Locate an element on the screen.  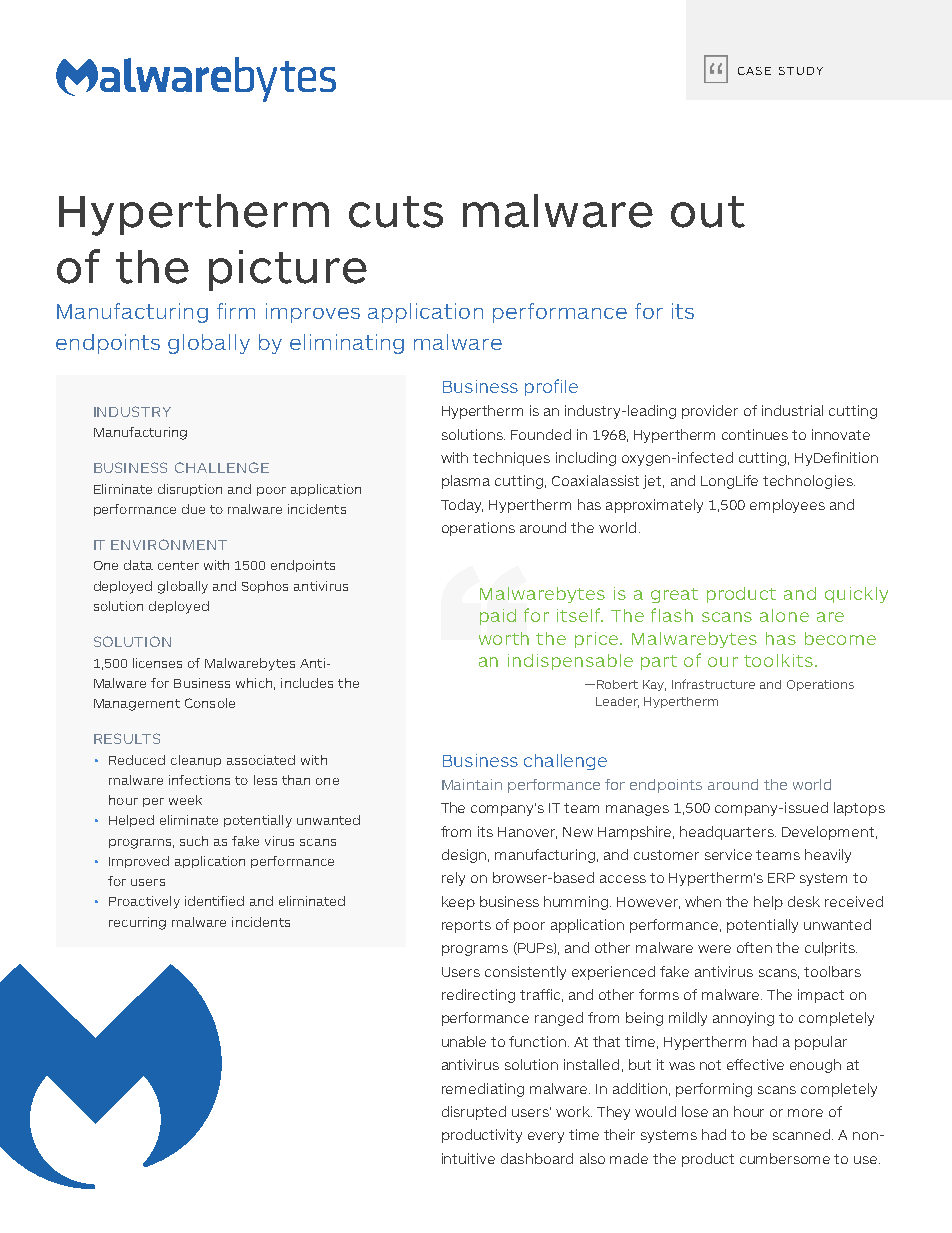
disrupted is located at coordinates (474, 1113).
